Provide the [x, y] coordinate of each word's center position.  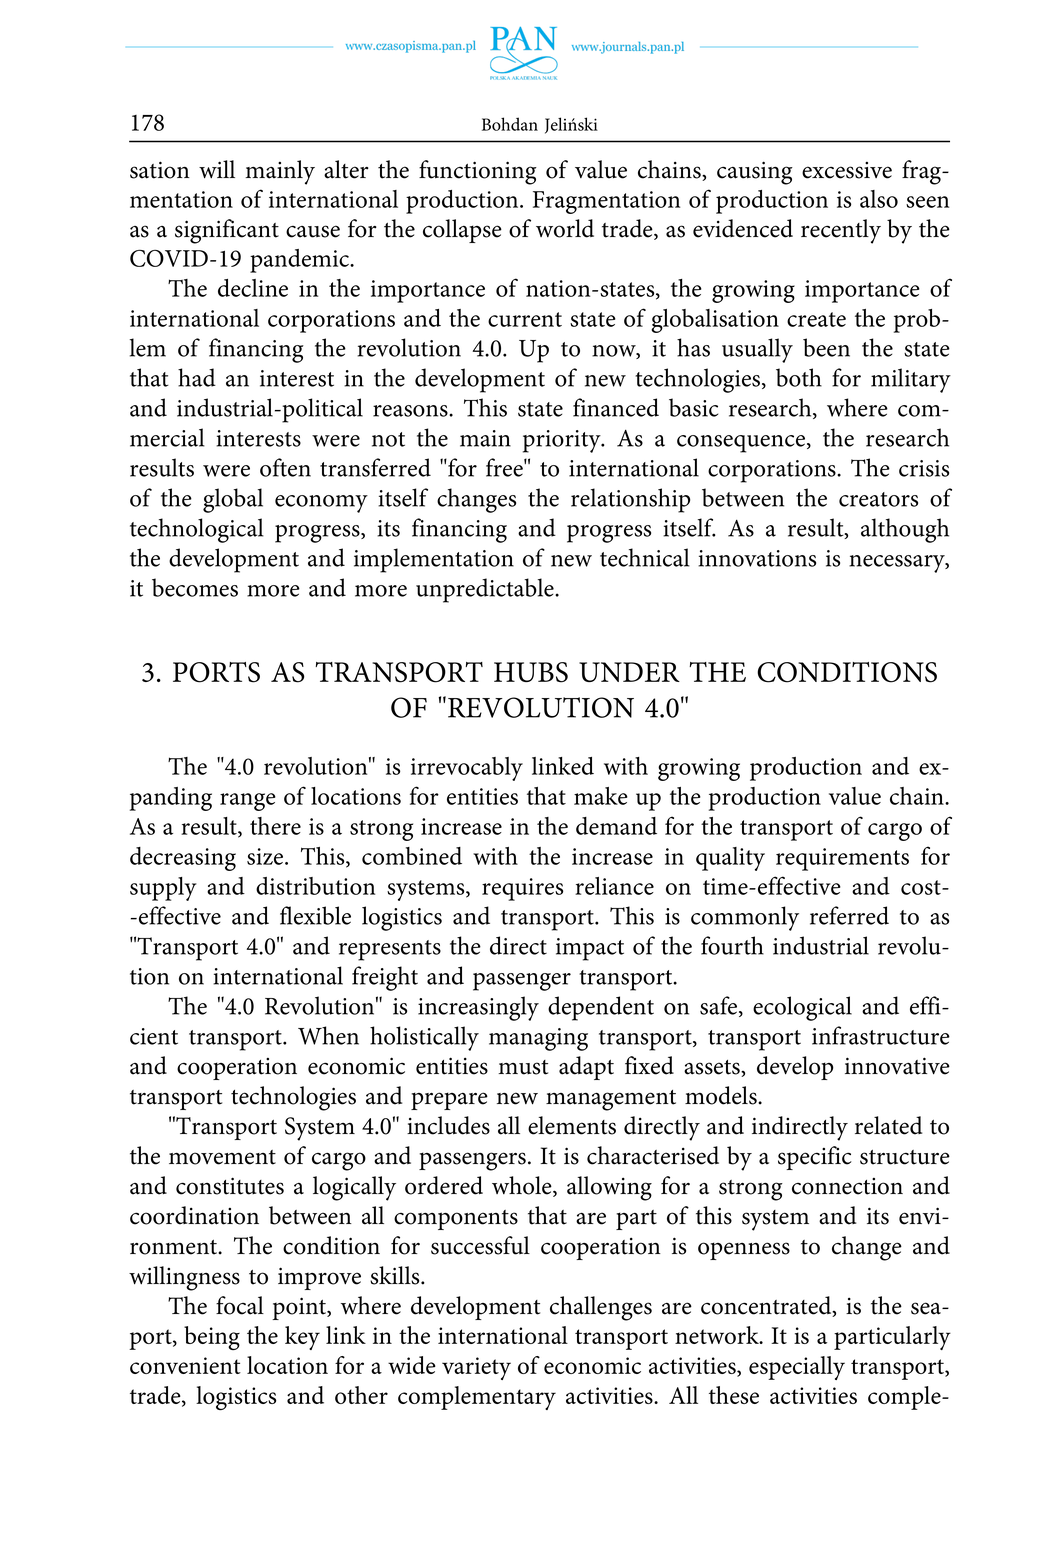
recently [841, 231]
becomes [195, 587]
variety [476, 1368]
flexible [315, 915]
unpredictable [486, 590]
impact [590, 949]
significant [227, 231]
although [905, 530]
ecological [802, 1008]
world [565, 228]
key [302, 1338]
